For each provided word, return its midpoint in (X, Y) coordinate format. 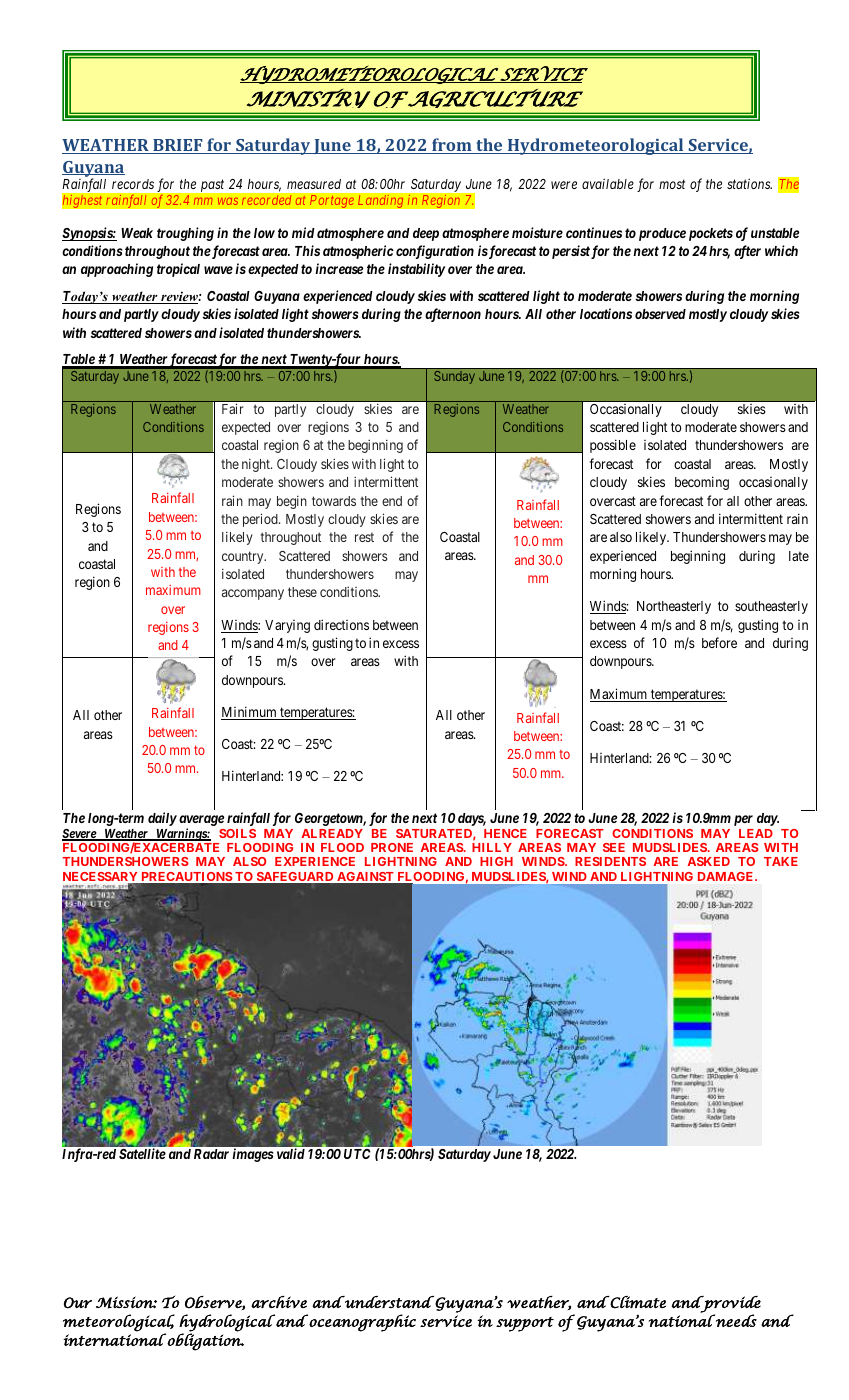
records (133, 184)
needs (735, 1320)
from (452, 146)
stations (749, 183)
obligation (204, 1341)
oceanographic (361, 1323)
